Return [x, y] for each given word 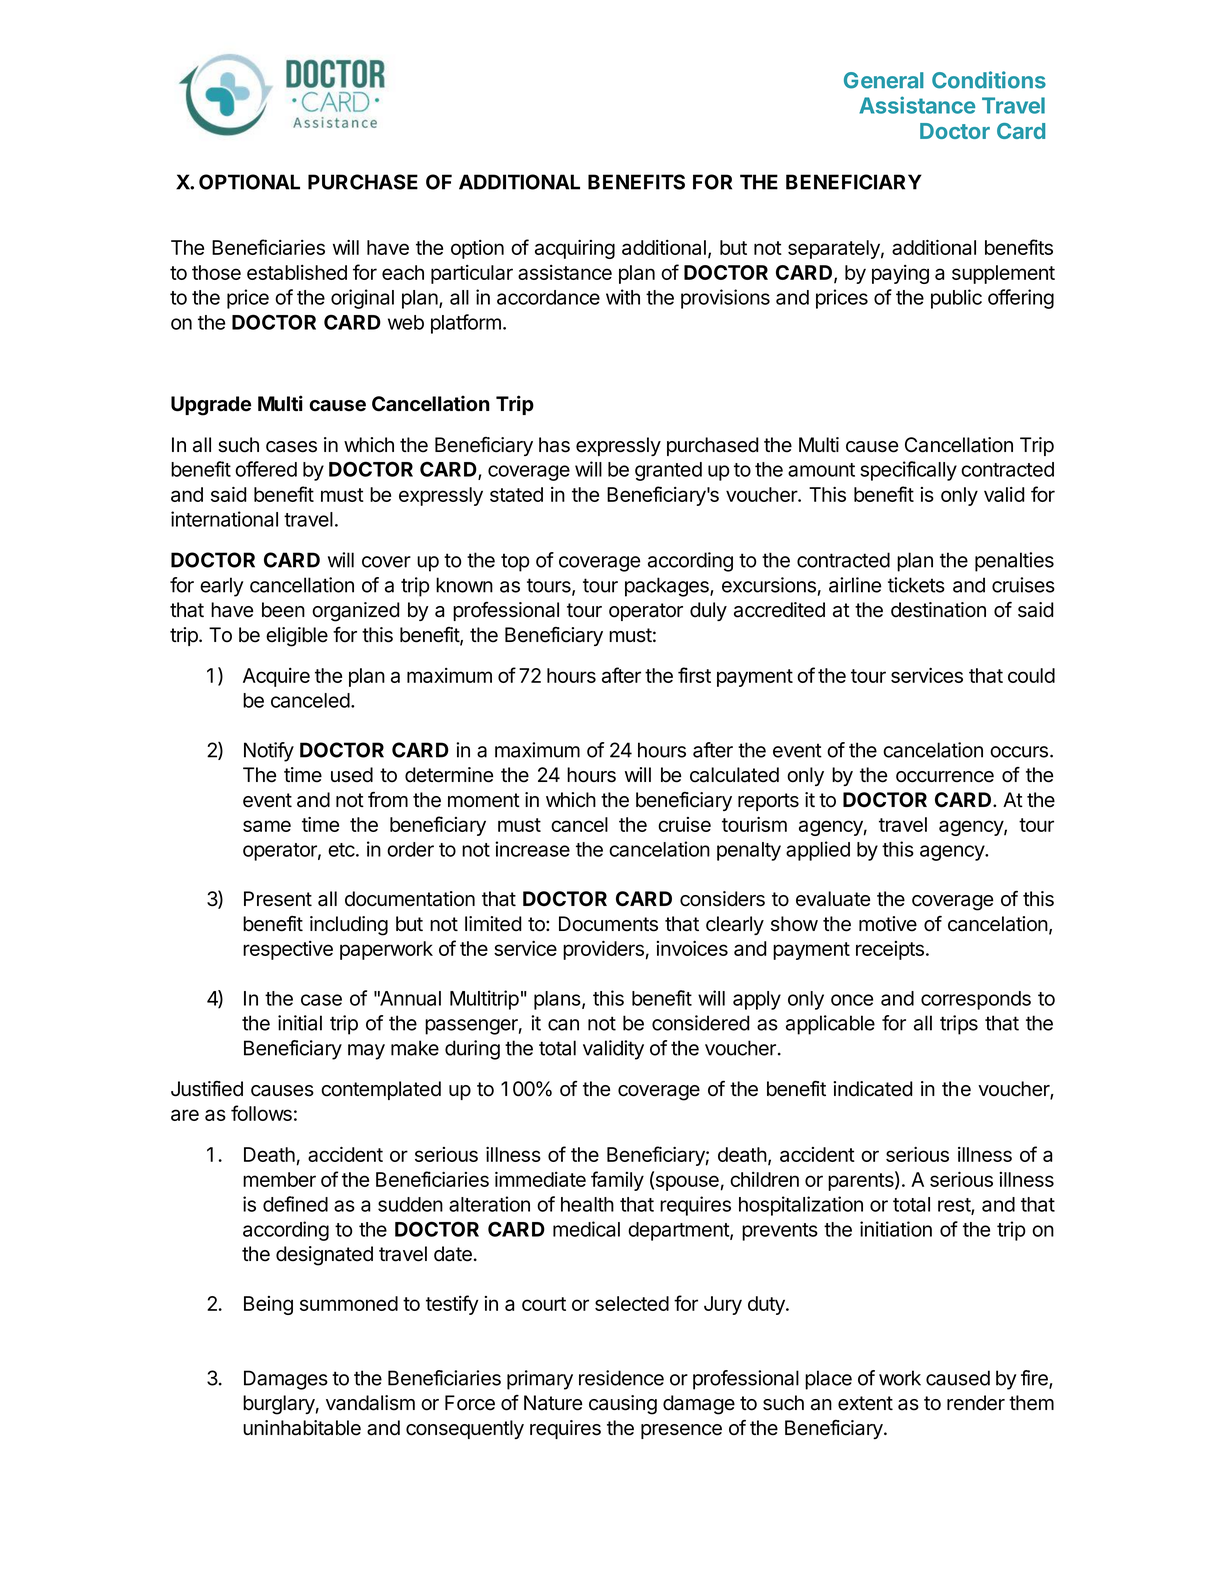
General [884, 80]
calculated [734, 775]
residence [621, 1378]
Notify [269, 752]
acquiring [575, 249]
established [297, 272]
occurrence [945, 777]
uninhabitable [302, 1428]
